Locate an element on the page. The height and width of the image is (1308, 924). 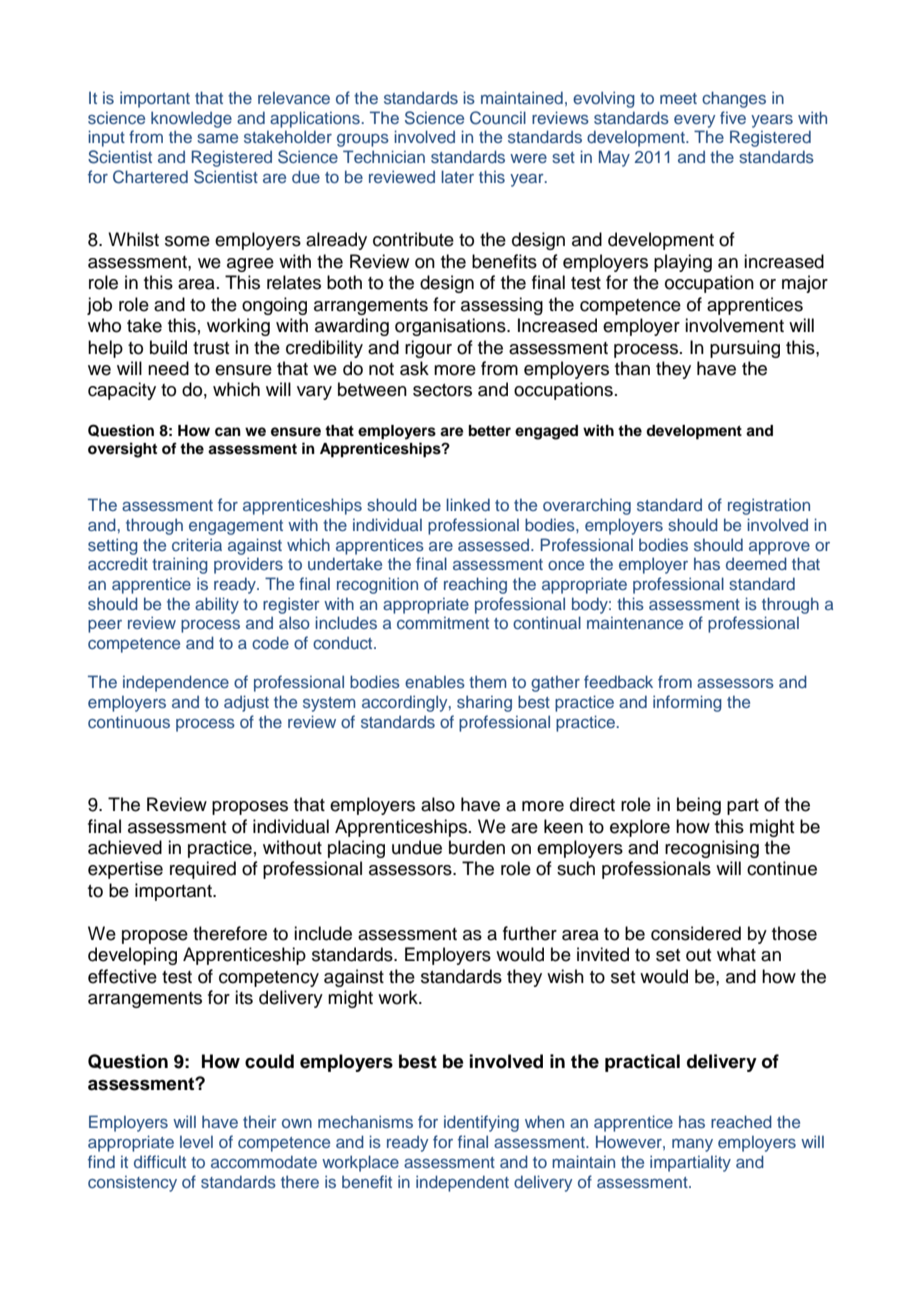
level is located at coordinates (196, 1141).
